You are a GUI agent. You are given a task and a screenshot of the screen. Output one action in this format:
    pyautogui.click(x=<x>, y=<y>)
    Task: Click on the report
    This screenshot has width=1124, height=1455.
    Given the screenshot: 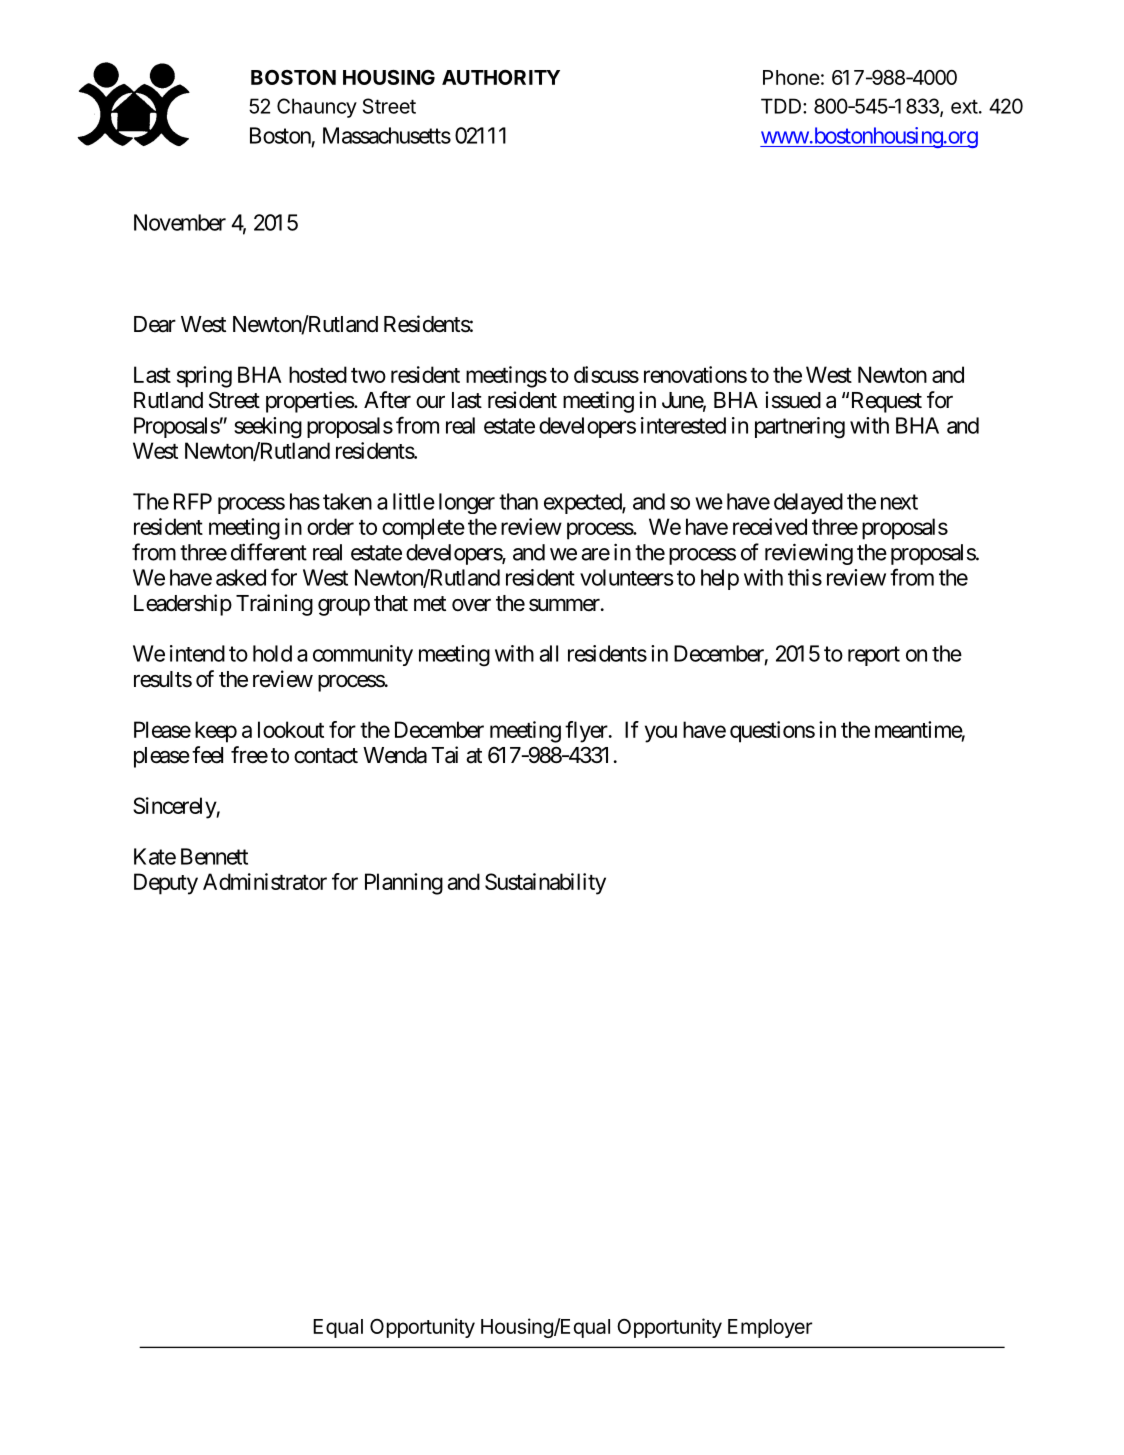 What is the action you would take?
    pyautogui.click(x=874, y=656)
